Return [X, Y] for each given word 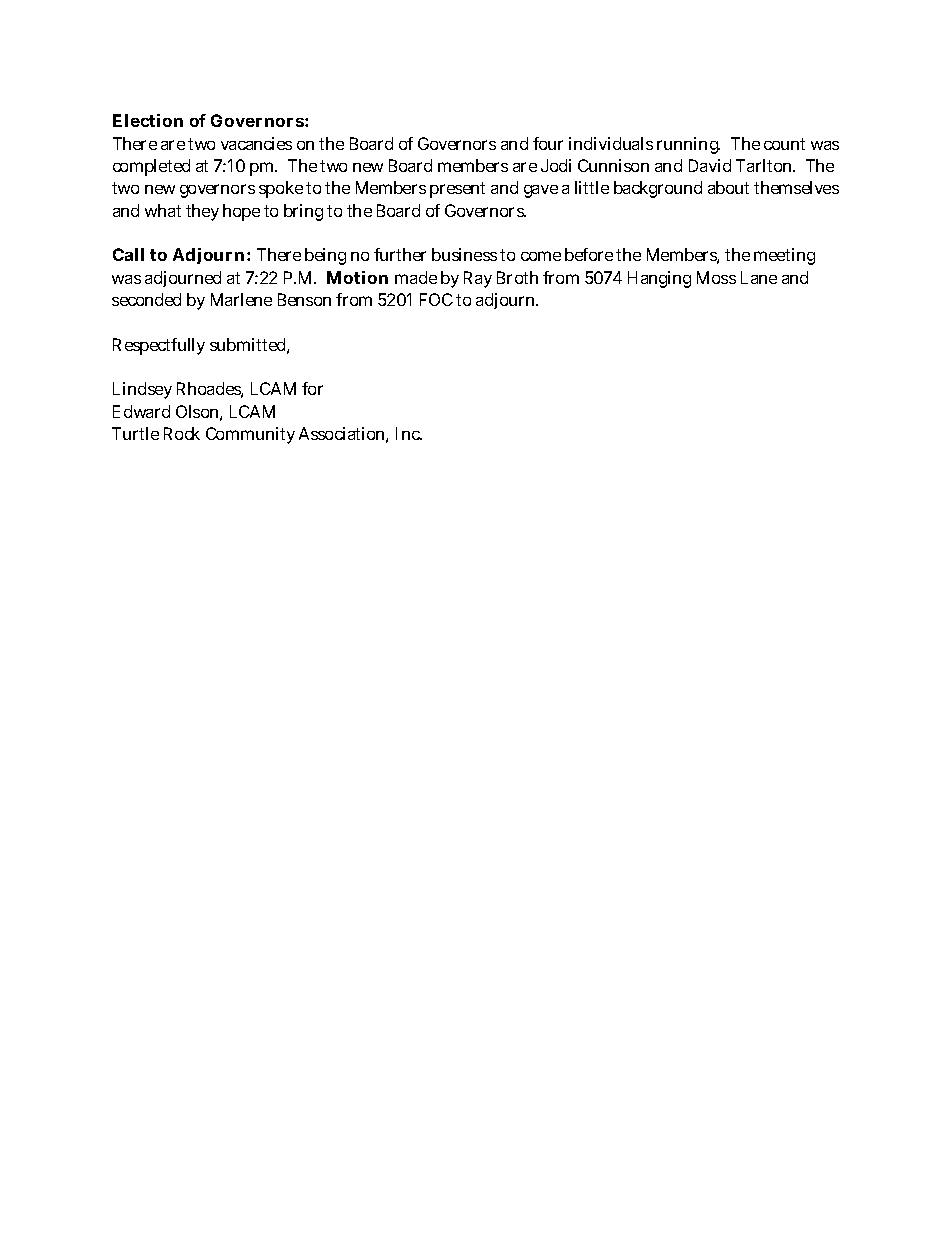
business [464, 254]
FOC [436, 299]
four [548, 143]
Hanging [659, 279]
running [688, 145]
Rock [182, 433]
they [202, 212]
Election [148, 120]
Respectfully [159, 346]
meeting [784, 256]
